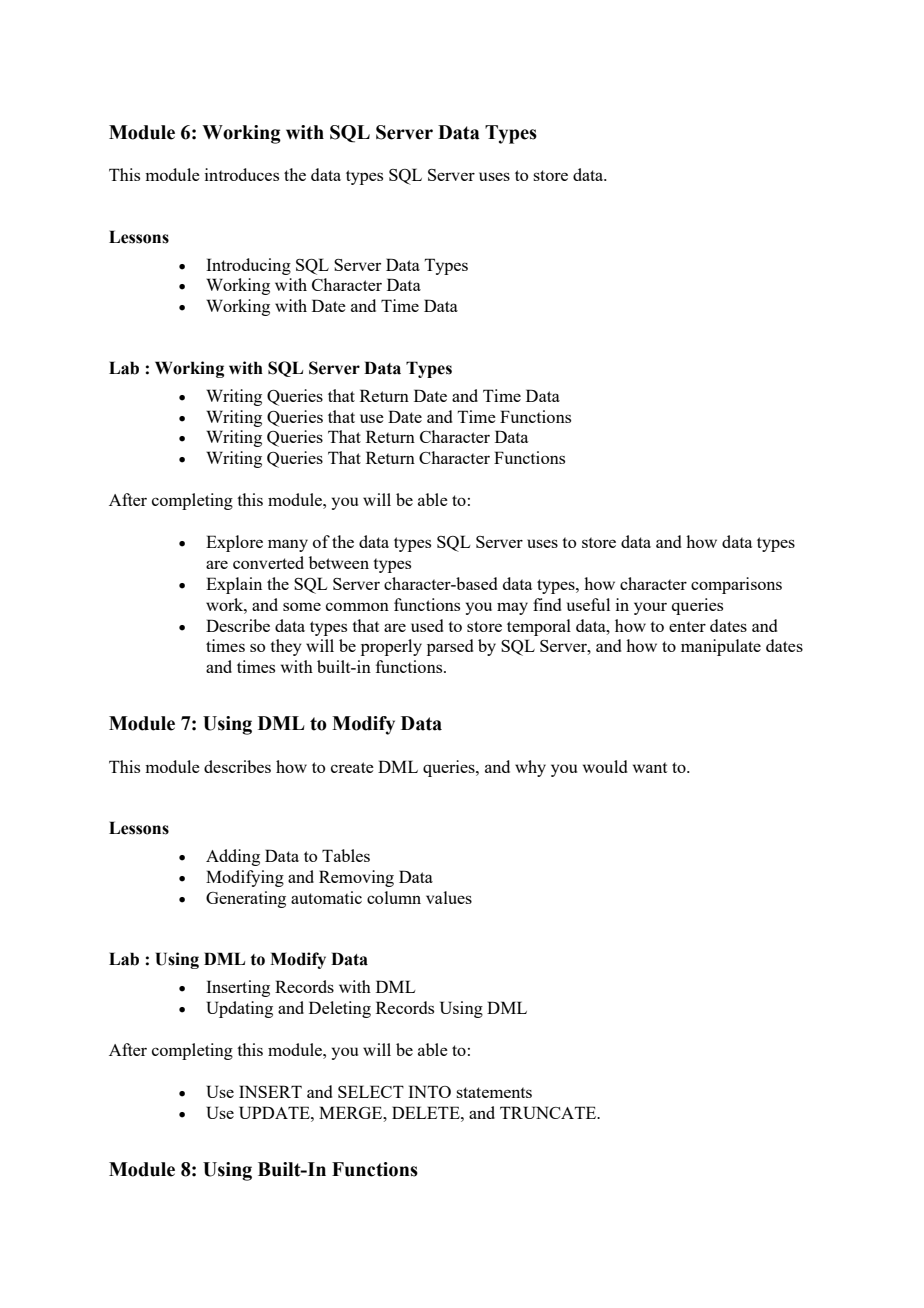 The height and width of the image is (1308, 924). Describe the element at coordinates (494, 1092) in the image. I see `statements` at that location.
